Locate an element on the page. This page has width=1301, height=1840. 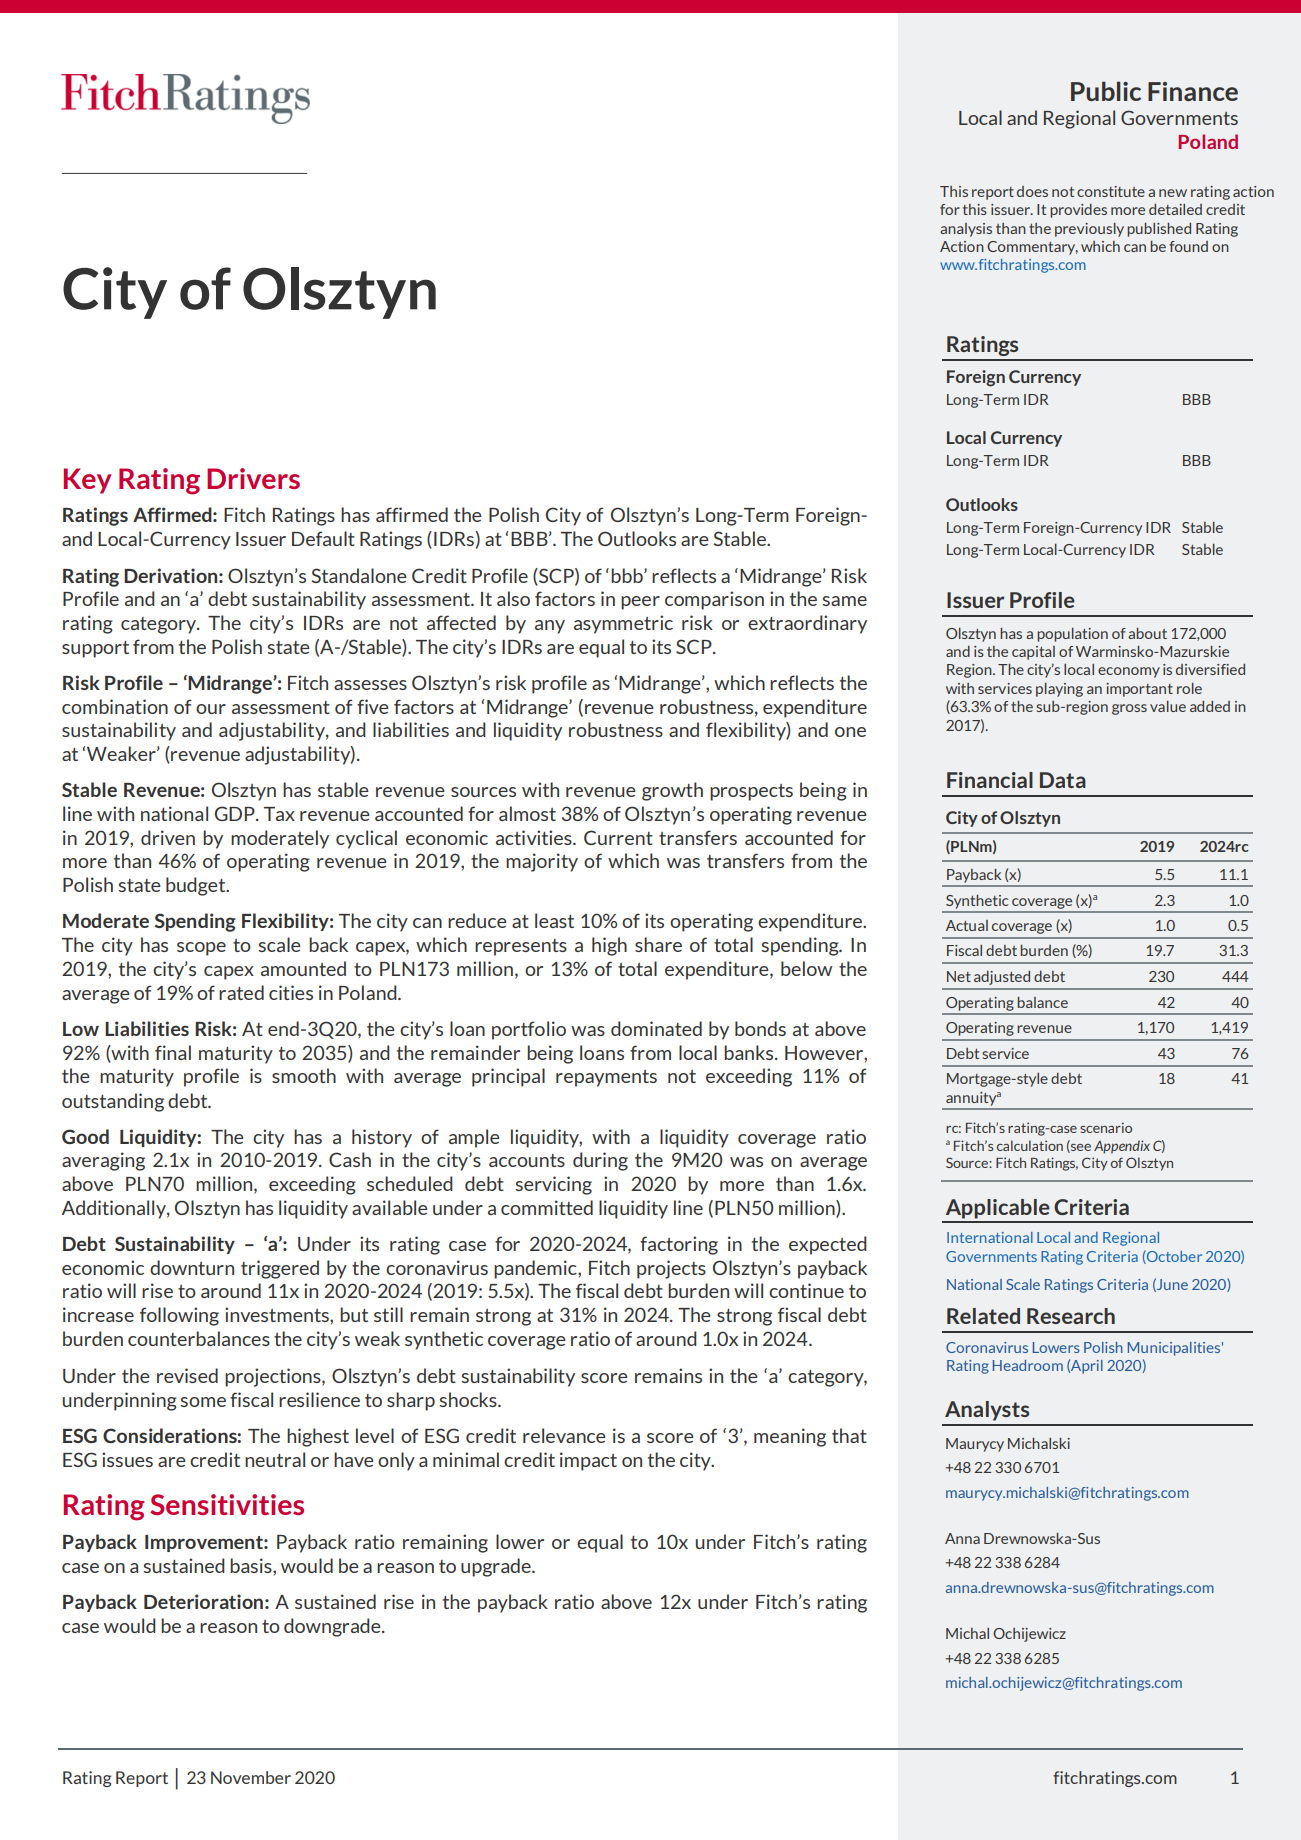
Public is located at coordinates (1106, 91).
